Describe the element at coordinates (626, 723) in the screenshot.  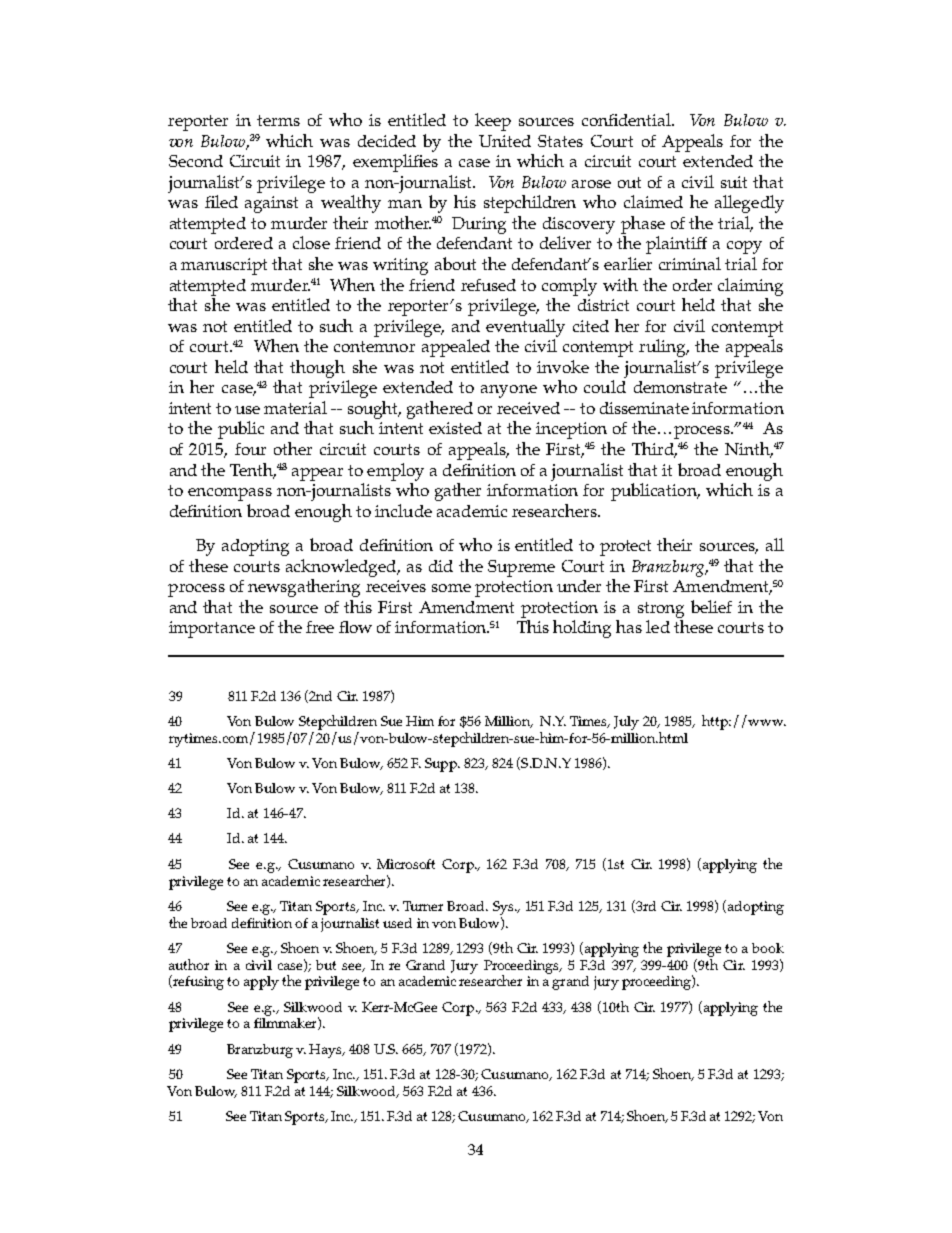
I see `July` at that location.
